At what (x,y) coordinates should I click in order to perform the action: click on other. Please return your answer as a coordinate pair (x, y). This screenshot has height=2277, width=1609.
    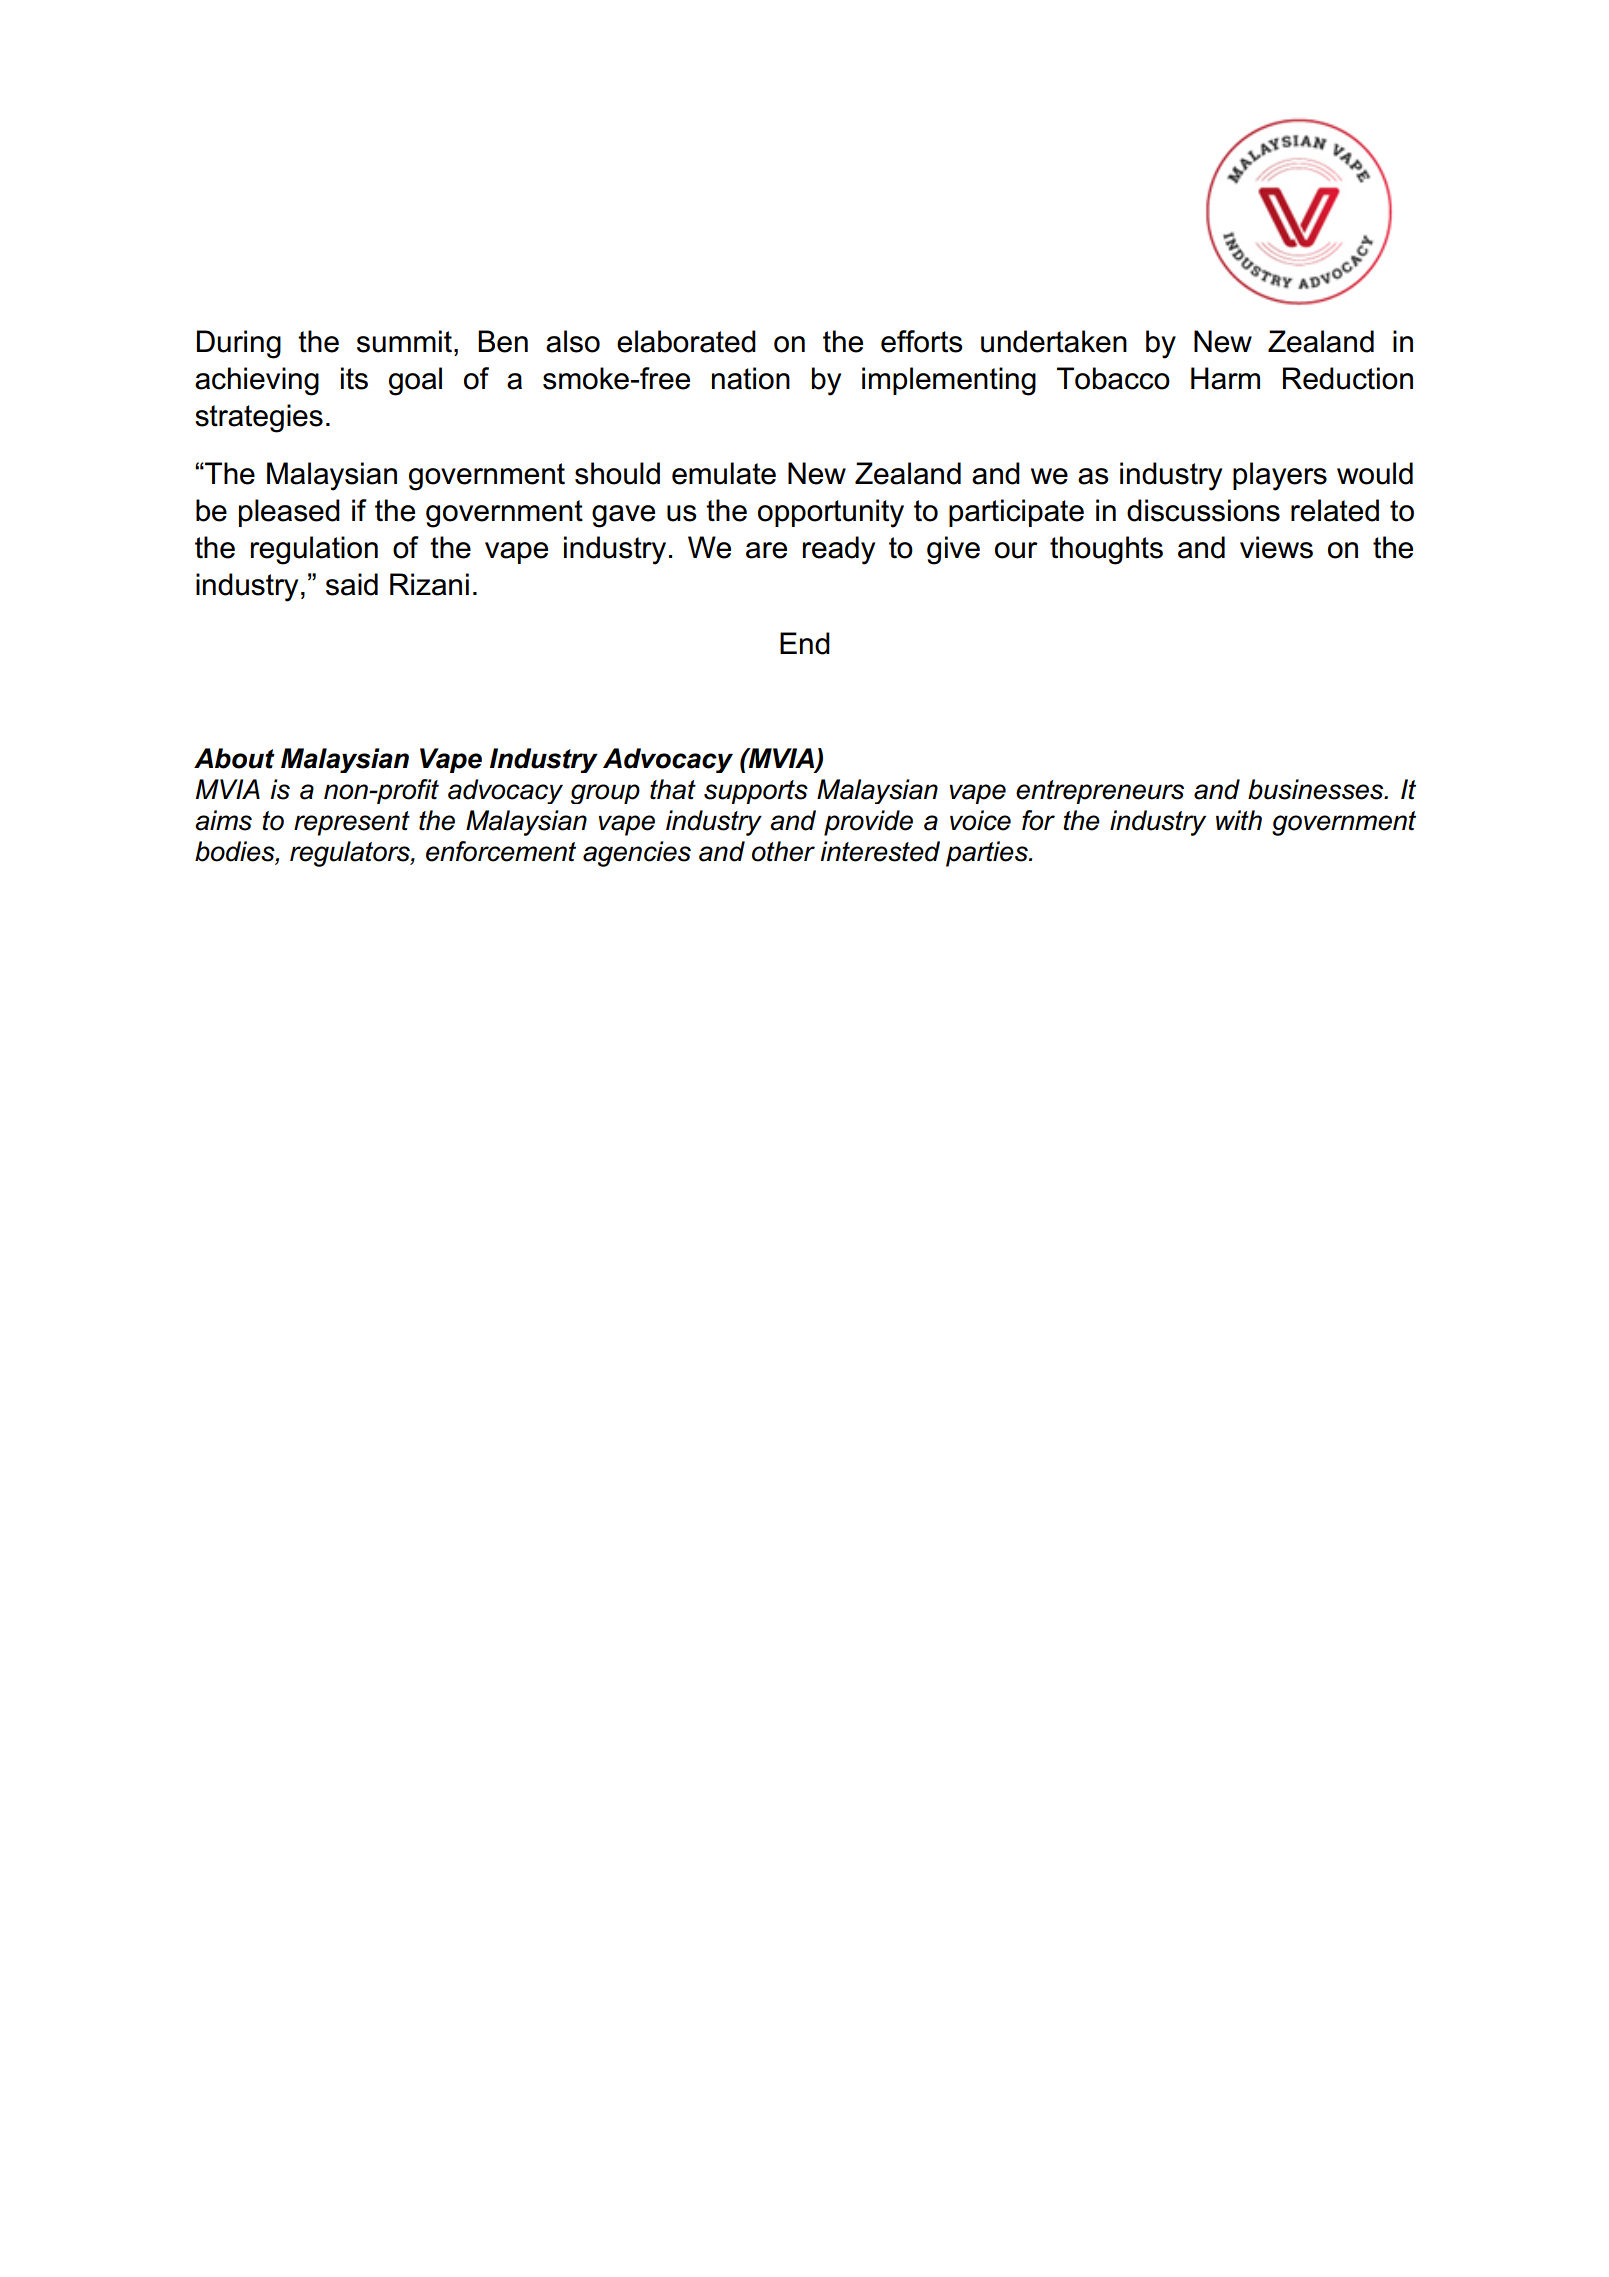
    Looking at the image, I should click on (783, 851).
